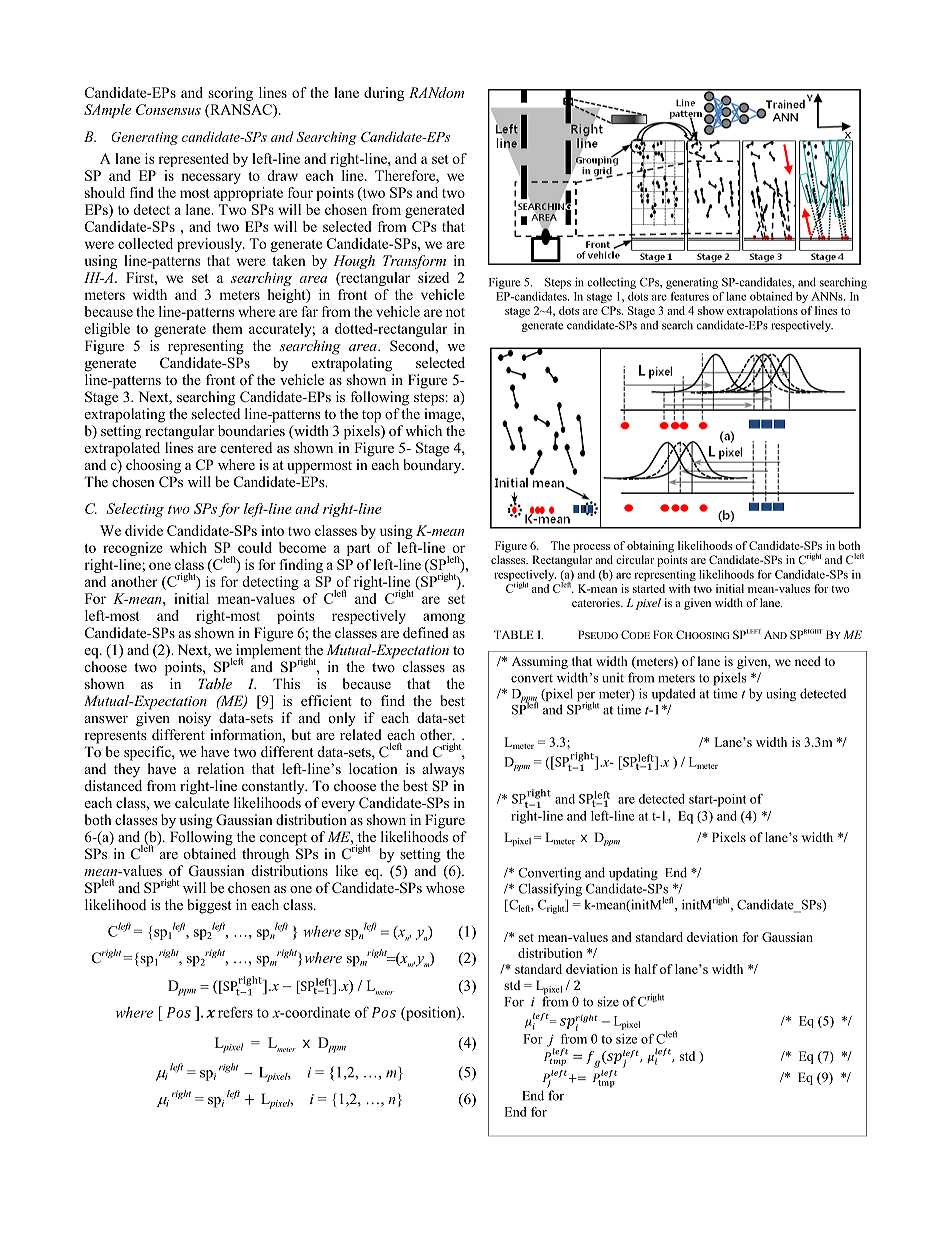  What do you see at coordinates (227, 328) in the screenshot?
I see `them` at bounding box center [227, 328].
